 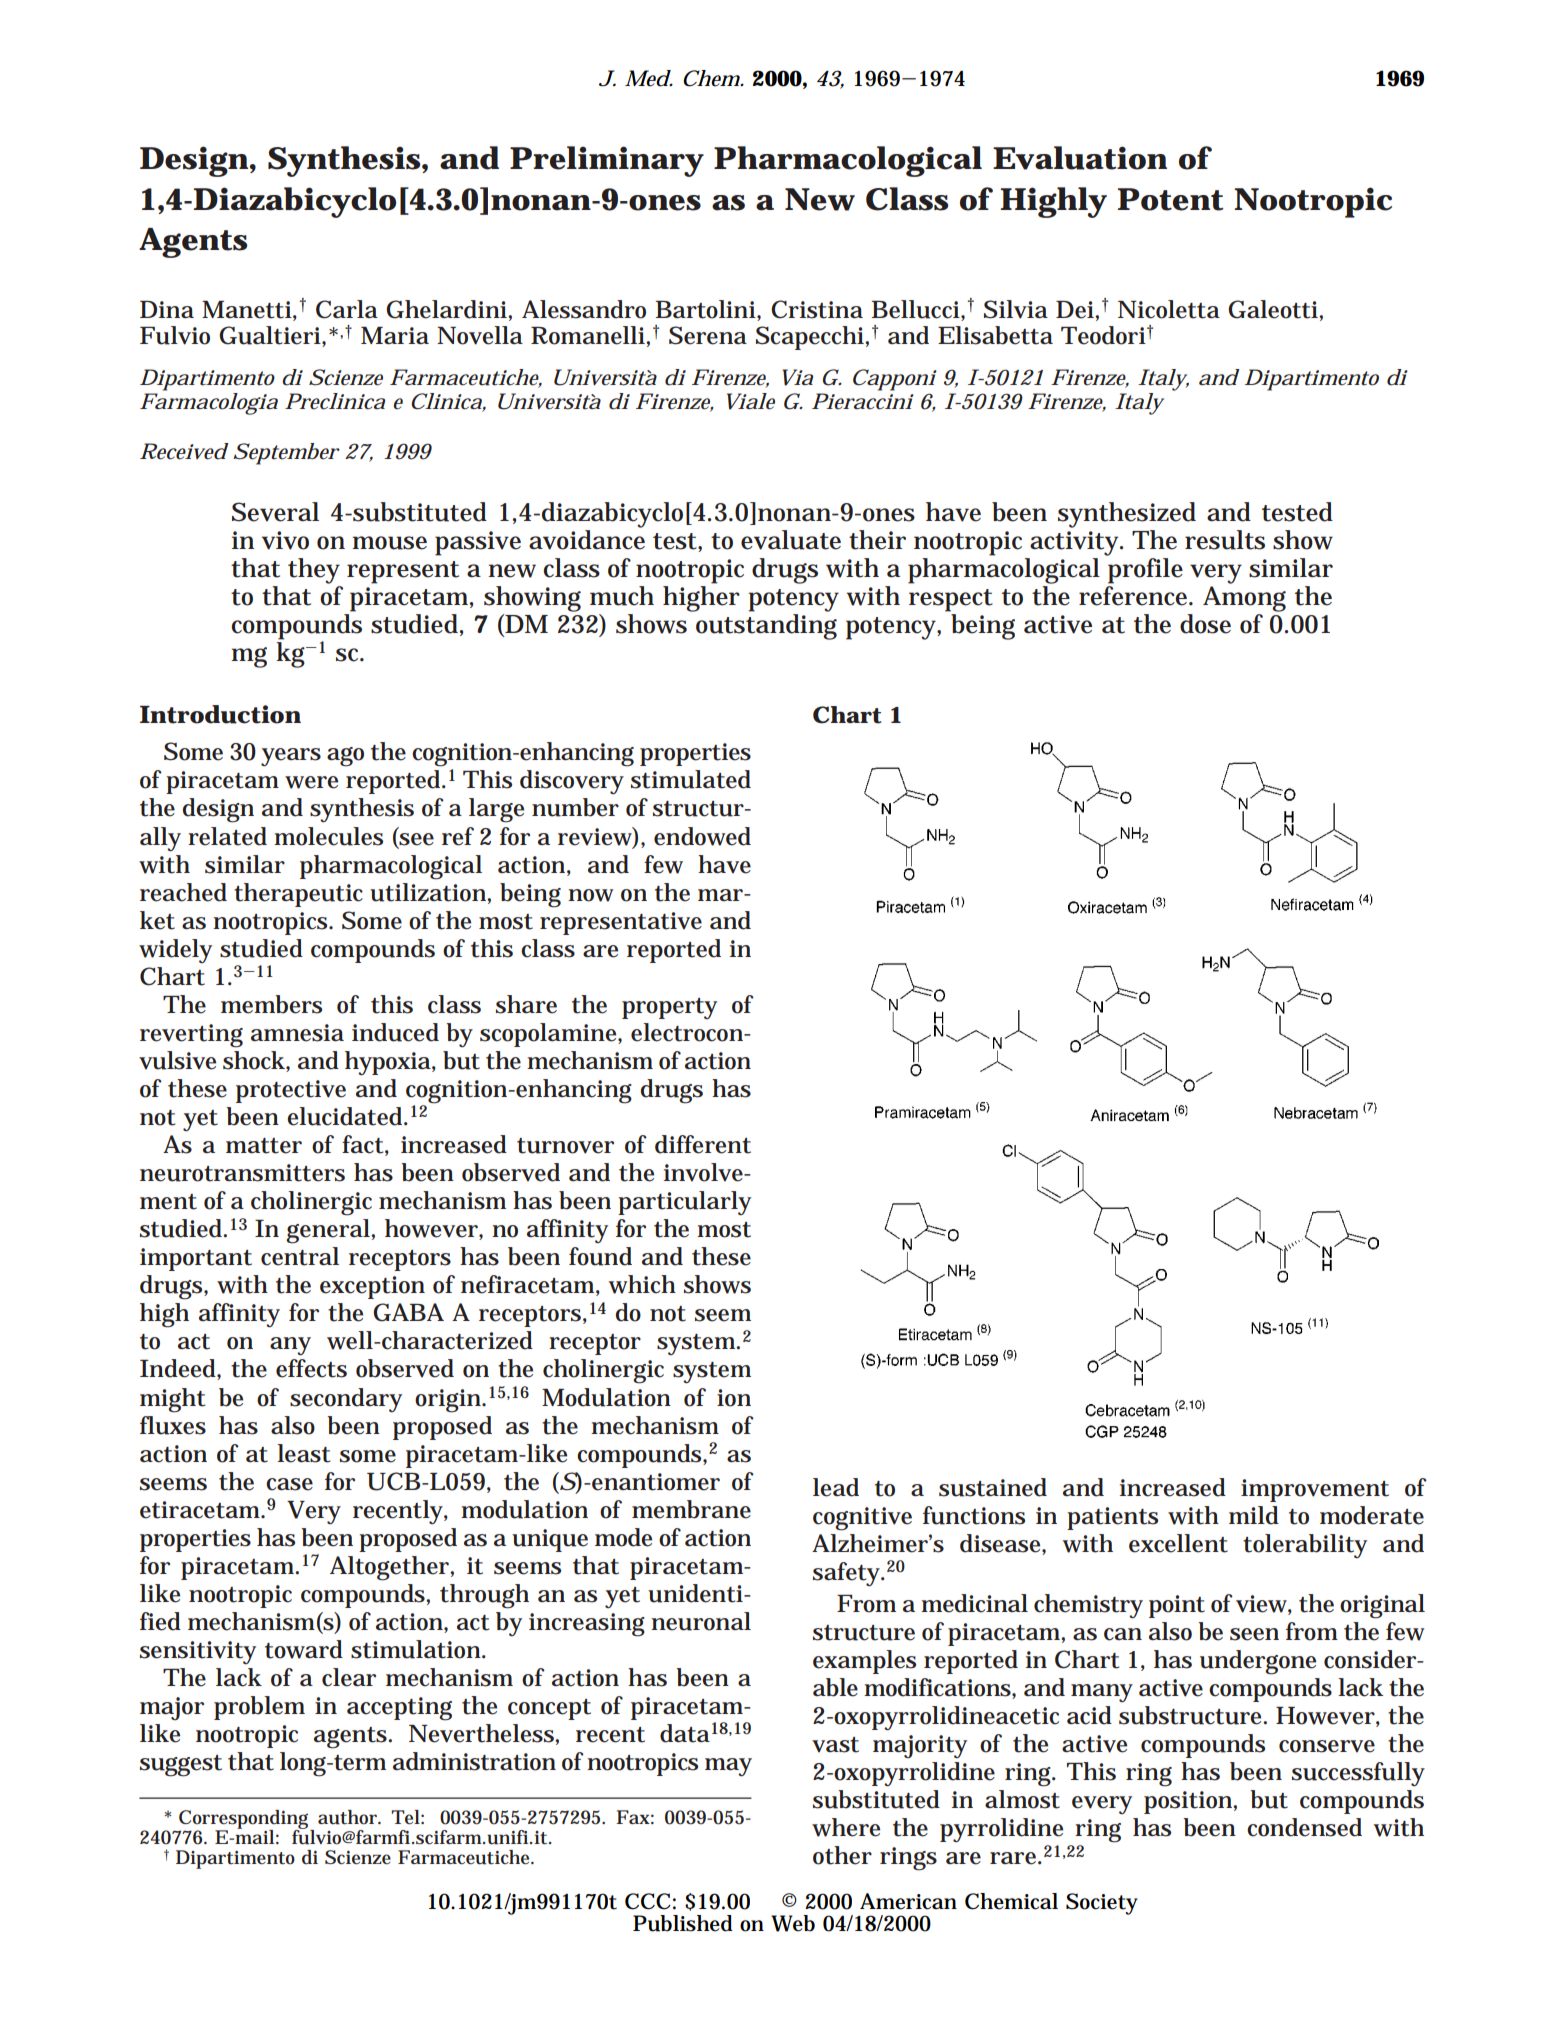 I want to click on Carla, so click(x=347, y=309).
